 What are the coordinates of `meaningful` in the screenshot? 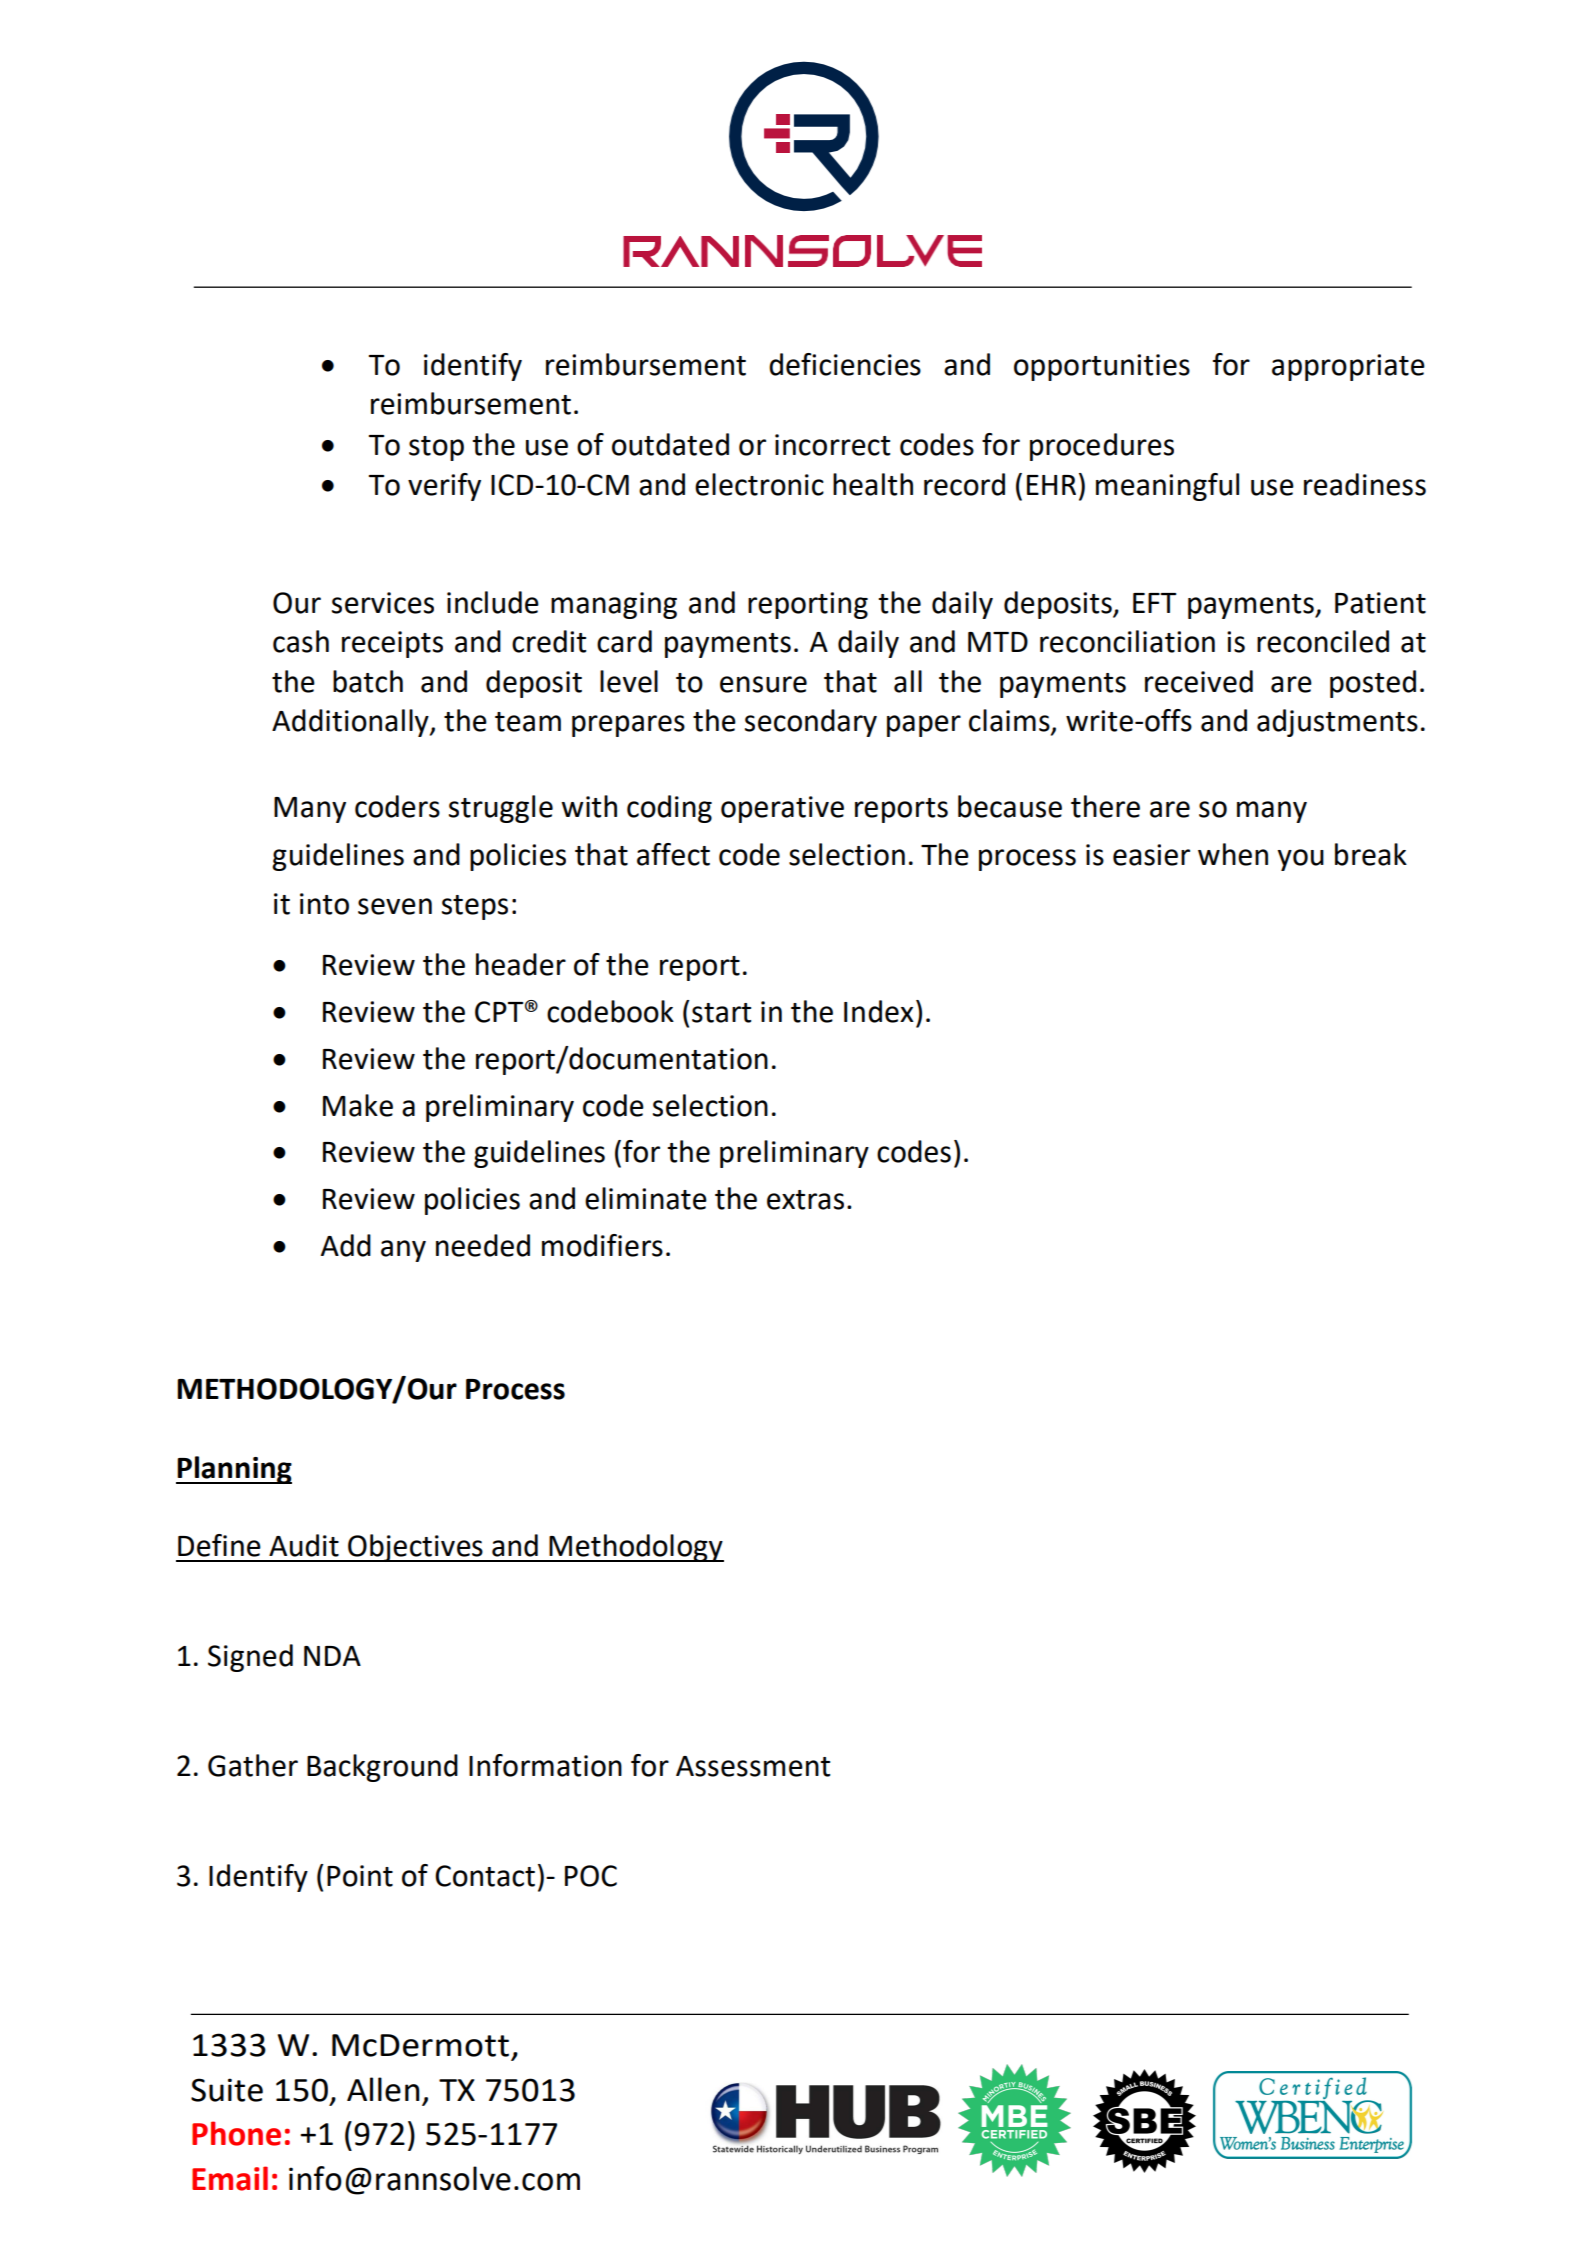 It's located at (1167, 487).
